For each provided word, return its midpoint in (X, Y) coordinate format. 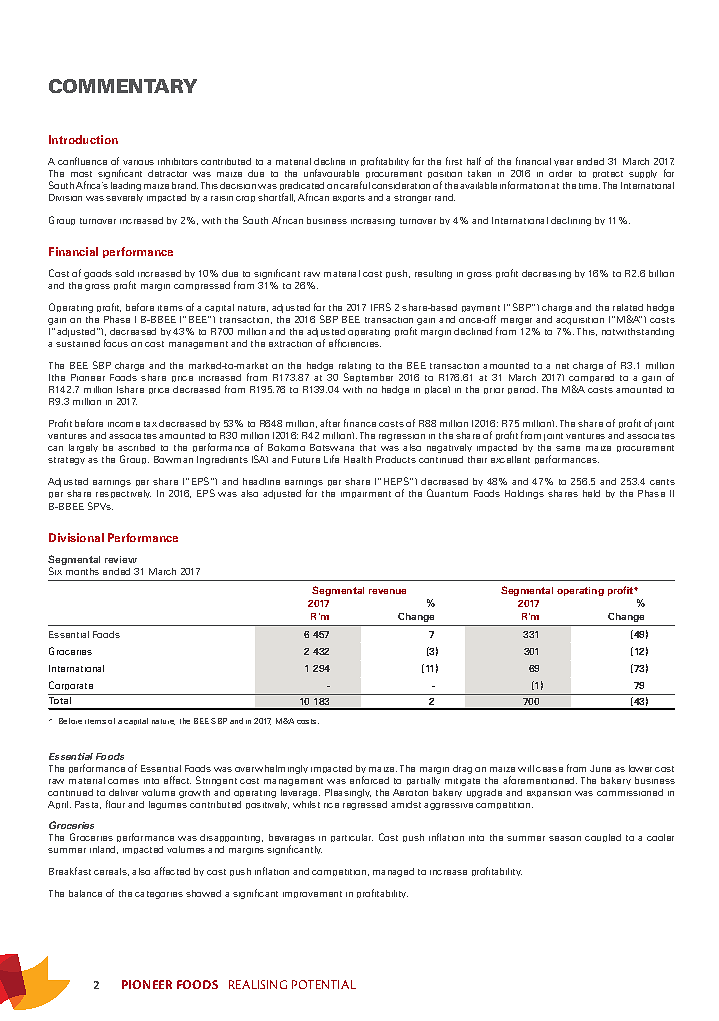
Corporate (71, 685)
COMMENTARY (123, 86)
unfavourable (331, 173)
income (124, 424)
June (600, 768)
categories (159, 895)
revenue (387, 591)
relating (355, 368)
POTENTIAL (324, 984)
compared (591, 380)
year (563, 163)
